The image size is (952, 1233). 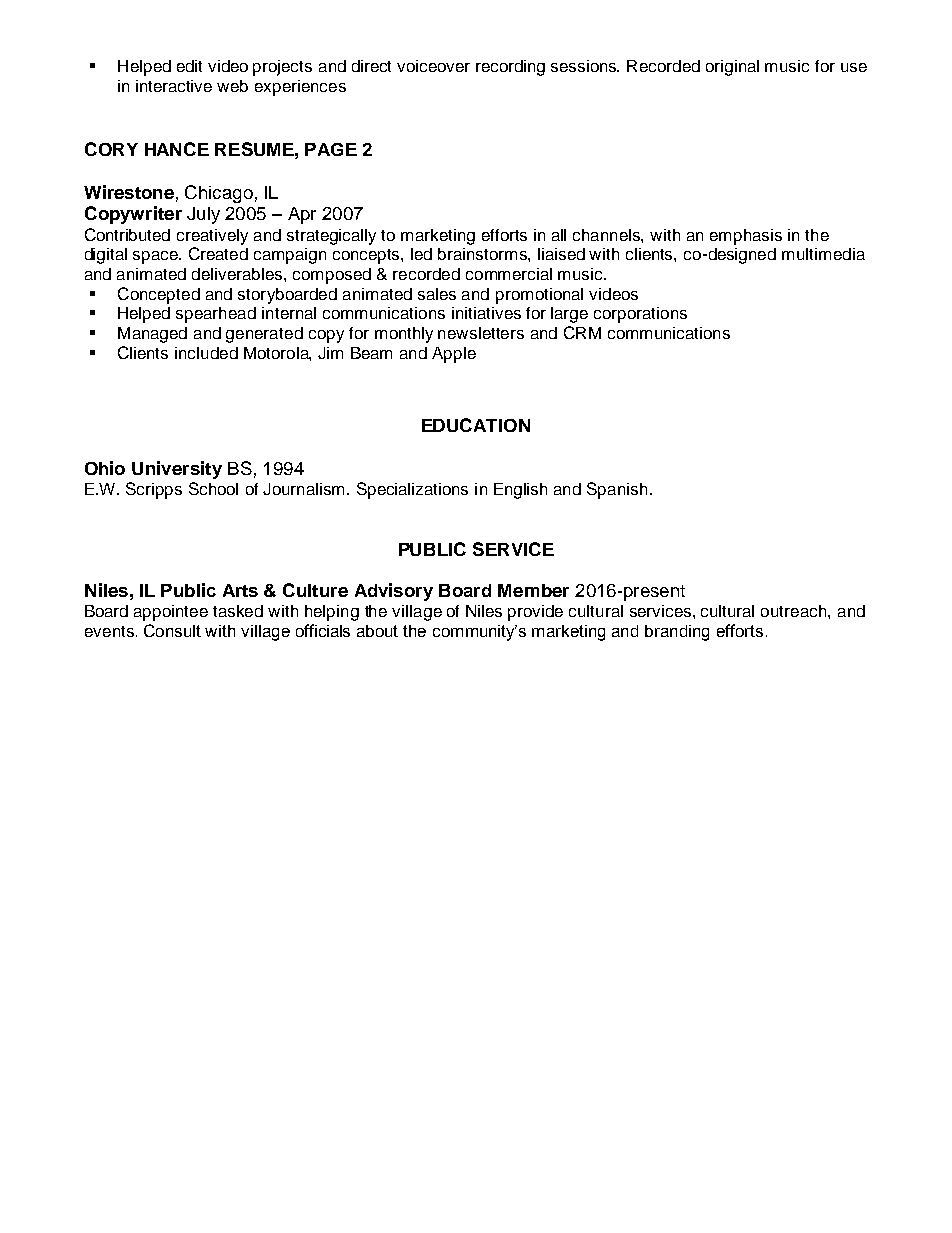 What do you see at coordinates (520, 491) in the image?
I see `English` at bounding box center [520, 491].
